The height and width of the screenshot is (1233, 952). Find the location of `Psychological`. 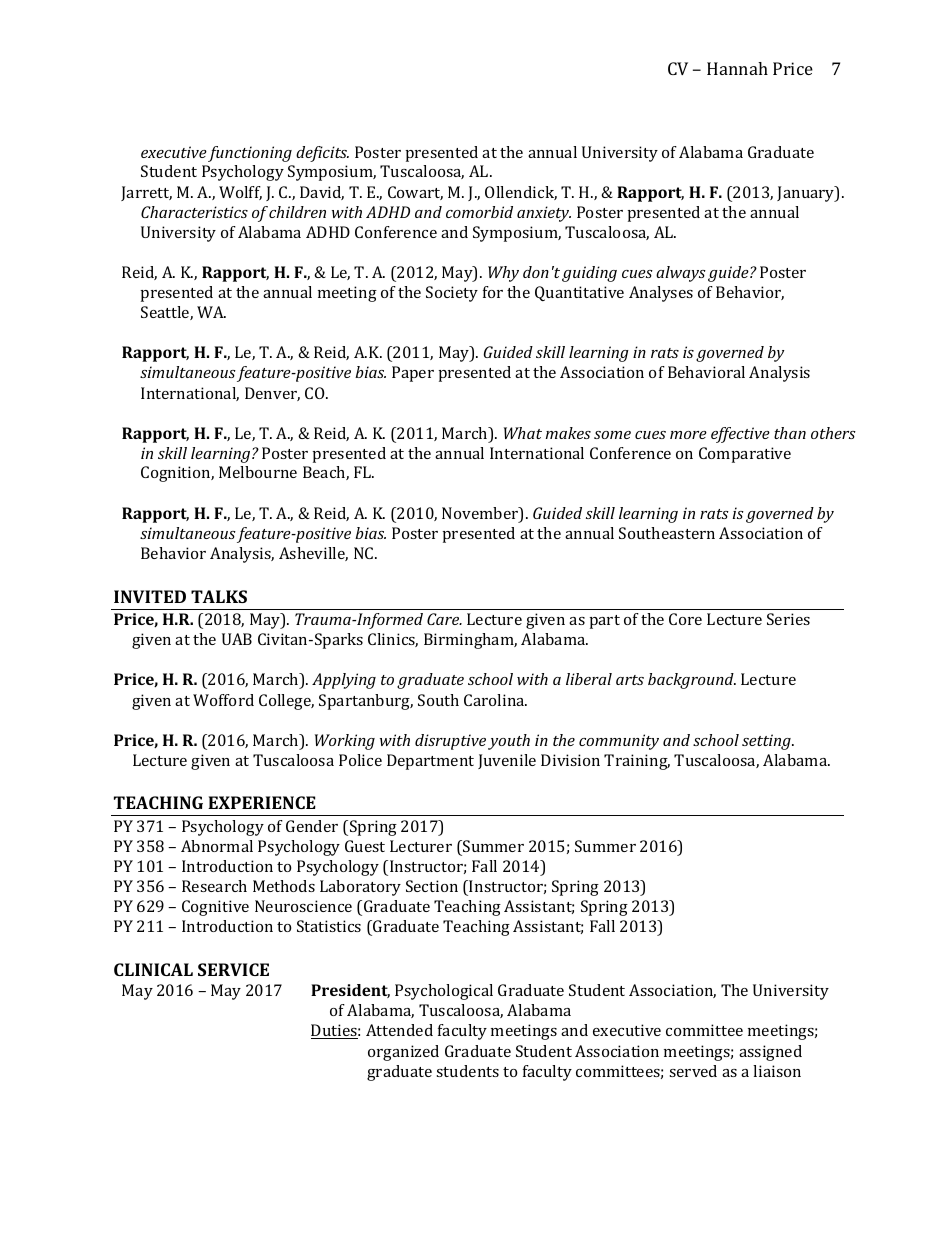

Psychological is located at coordinates (444, 992).
